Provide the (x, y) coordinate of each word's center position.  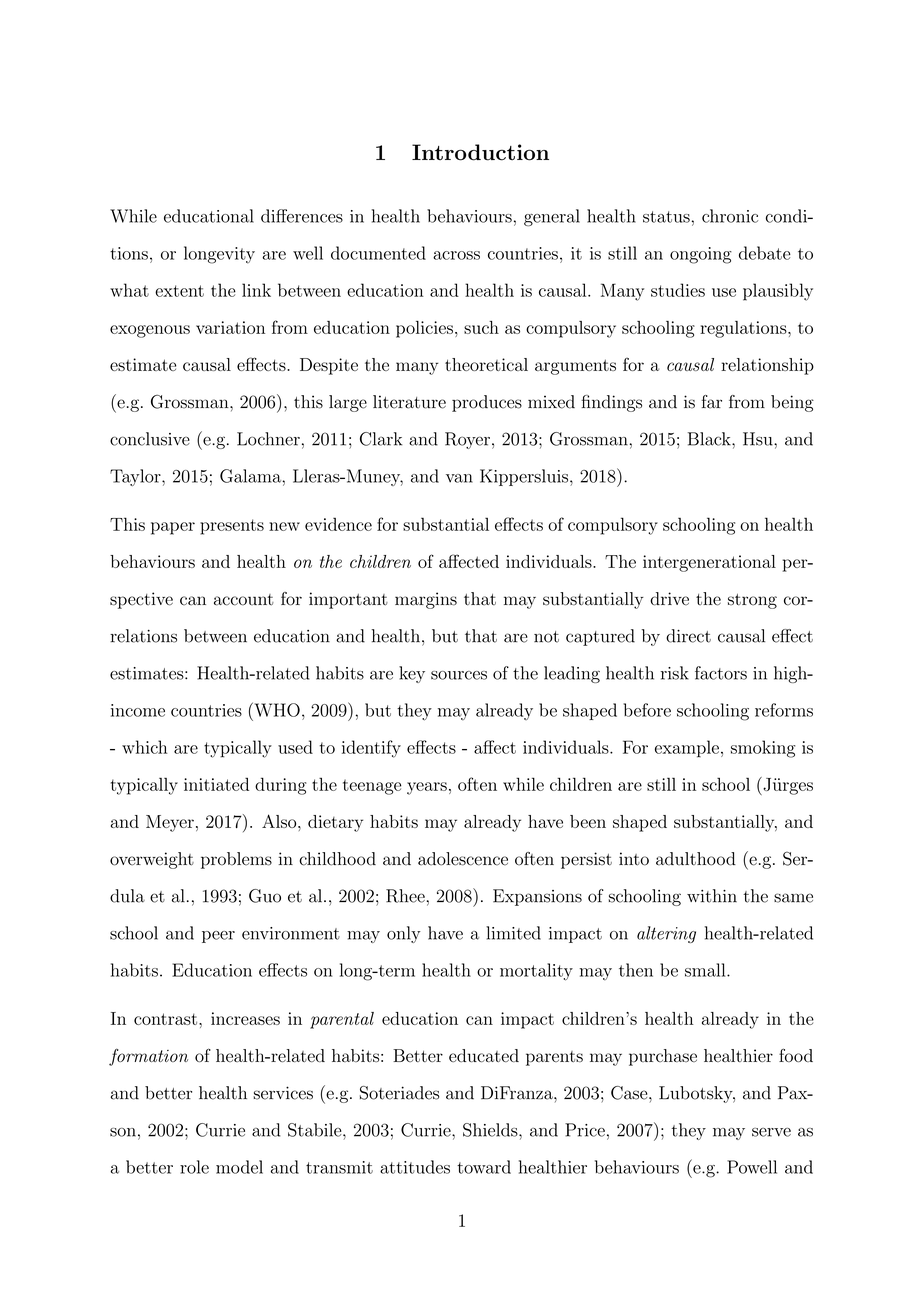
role (194, 1167)
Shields (491, 1130)
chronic (730, 216)
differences (302, 216)
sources (459, 675)
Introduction (480, 152)
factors (721, 673)
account (244, 600)
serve (771, 1132)
